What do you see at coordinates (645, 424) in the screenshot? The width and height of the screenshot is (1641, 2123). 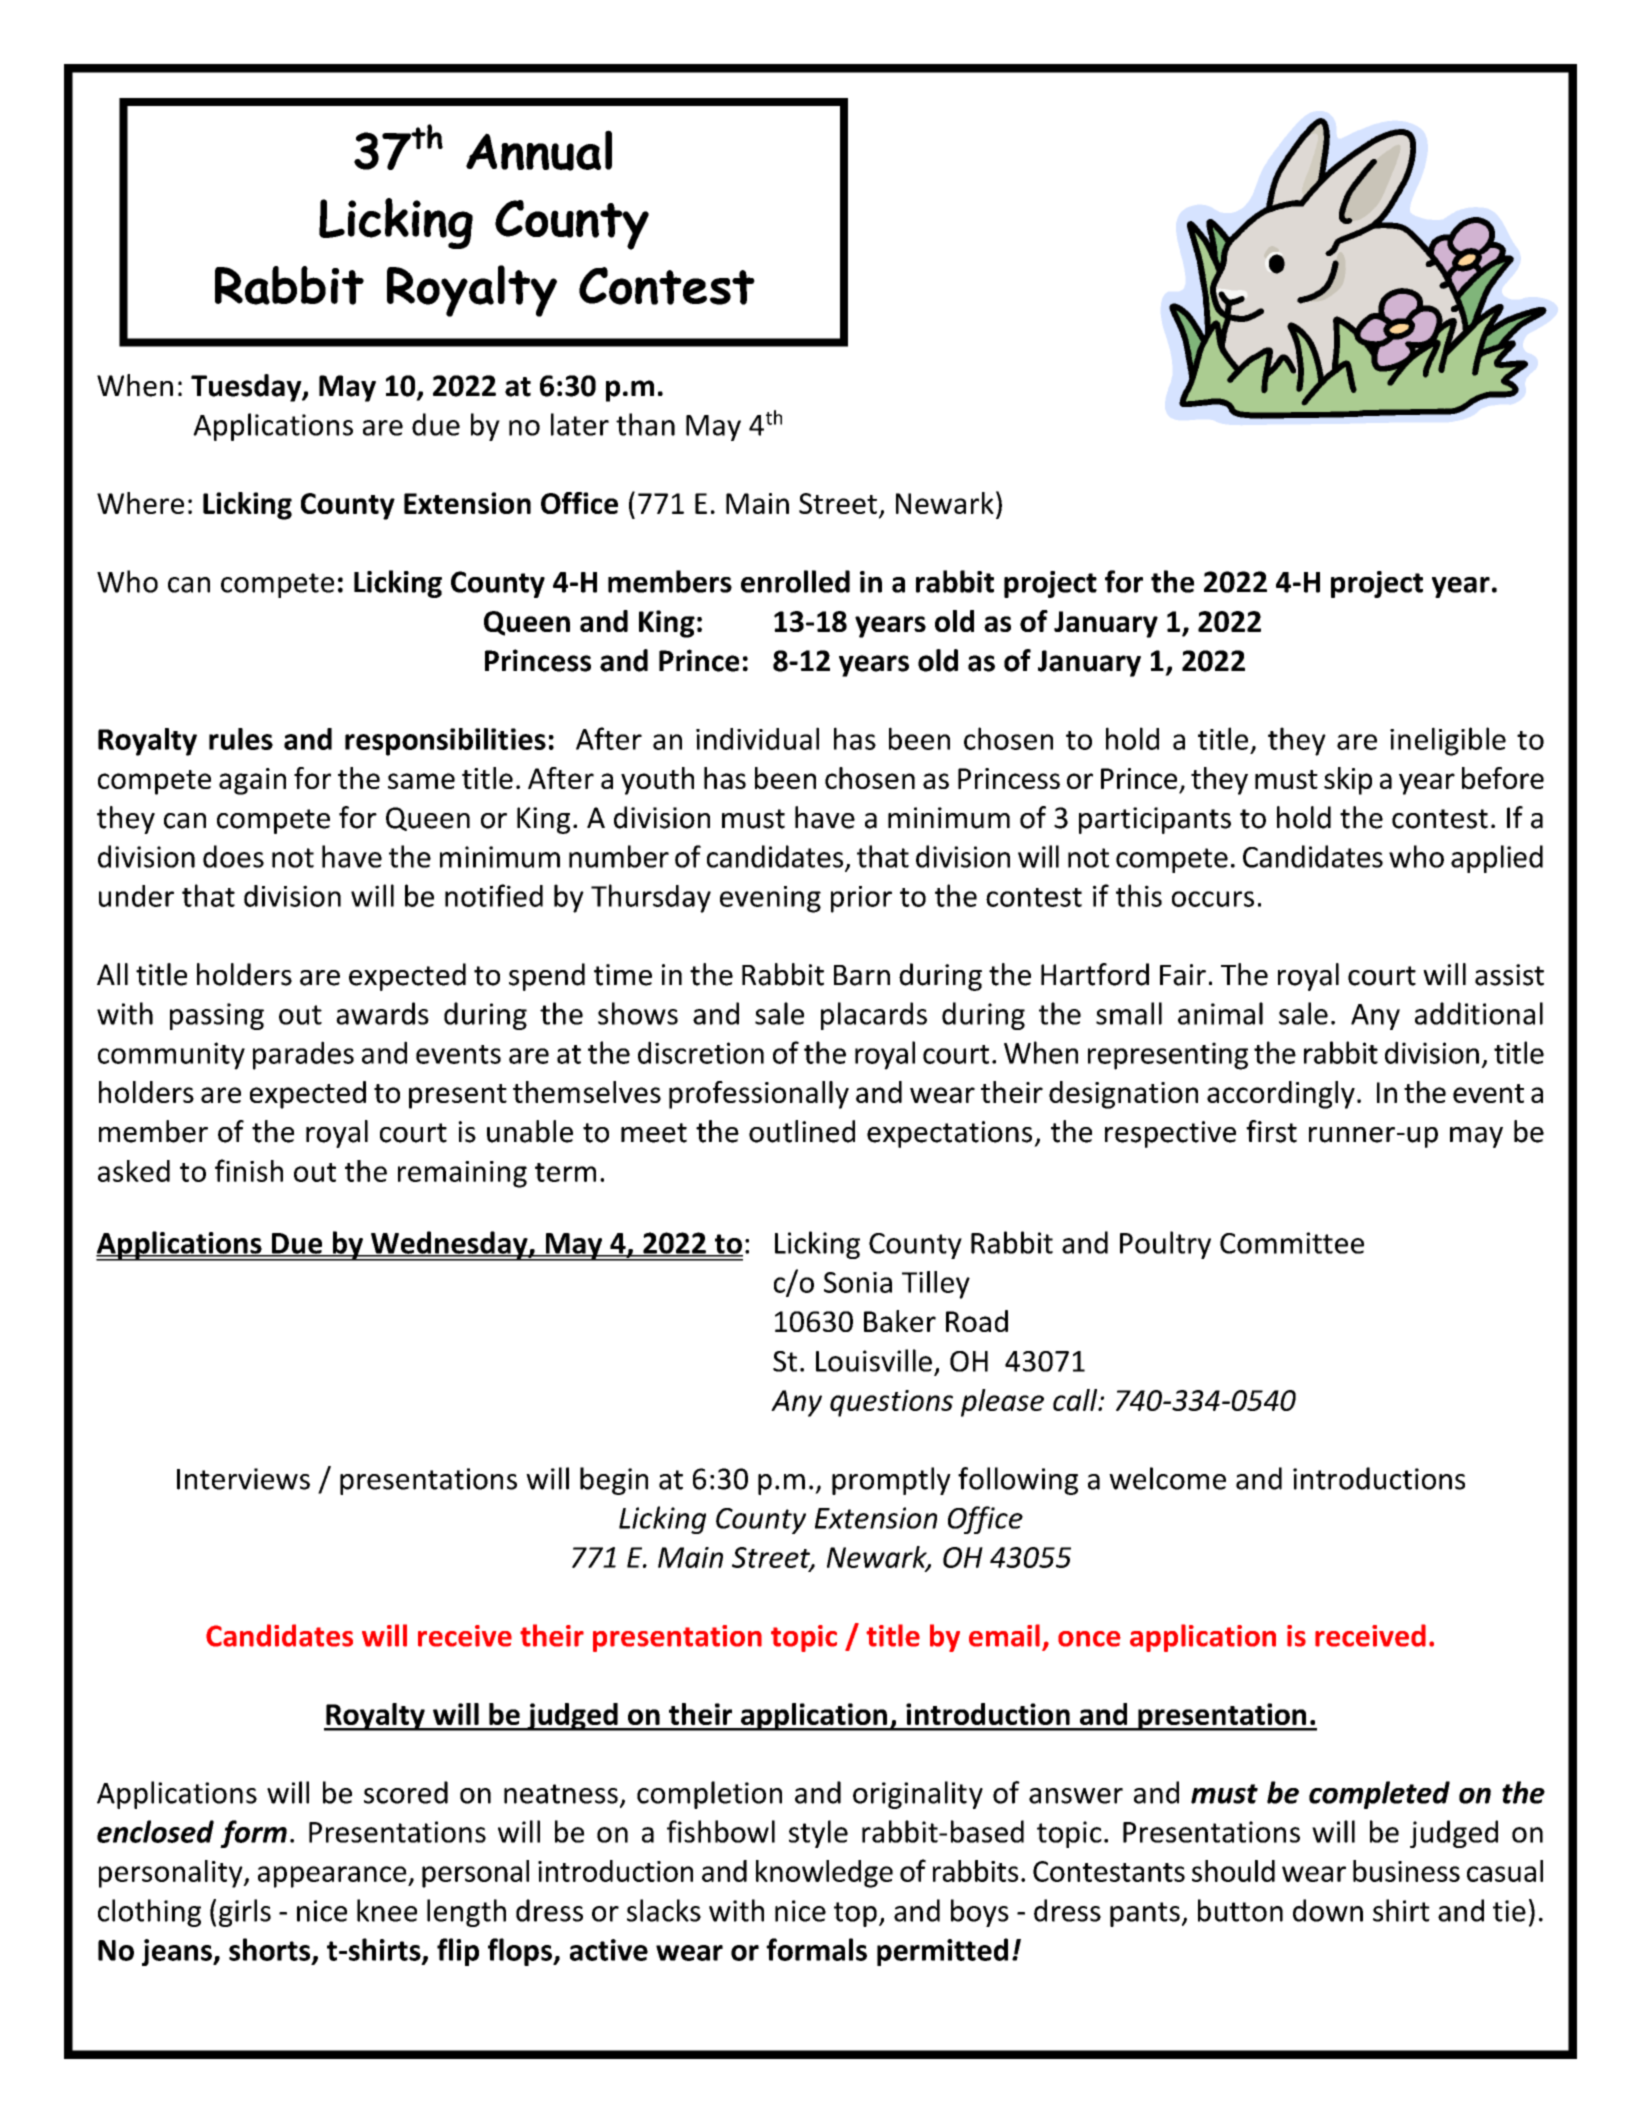 I see `than` at bounding box center [645, 424].
